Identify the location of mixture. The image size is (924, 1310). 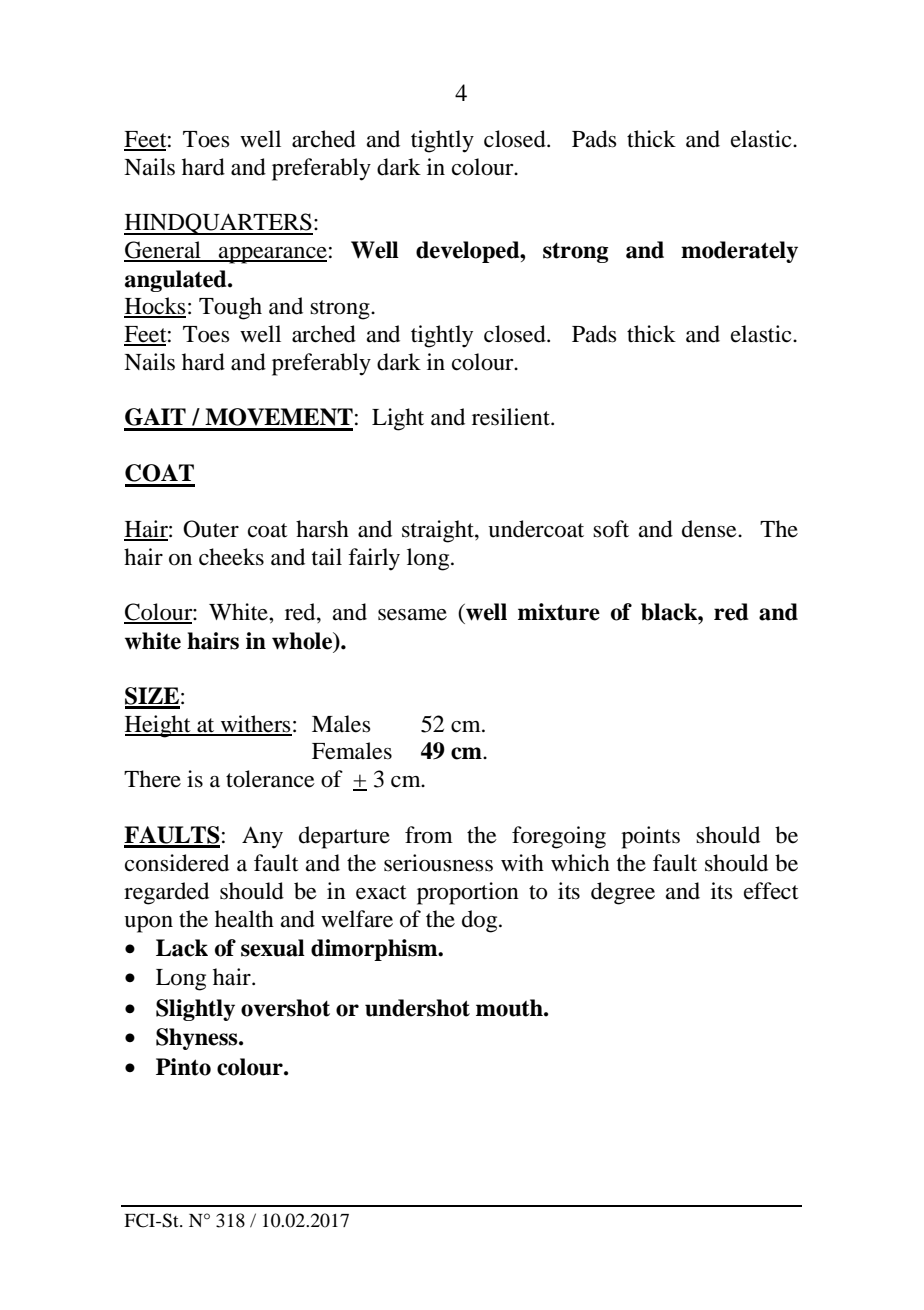
(559, 612).
